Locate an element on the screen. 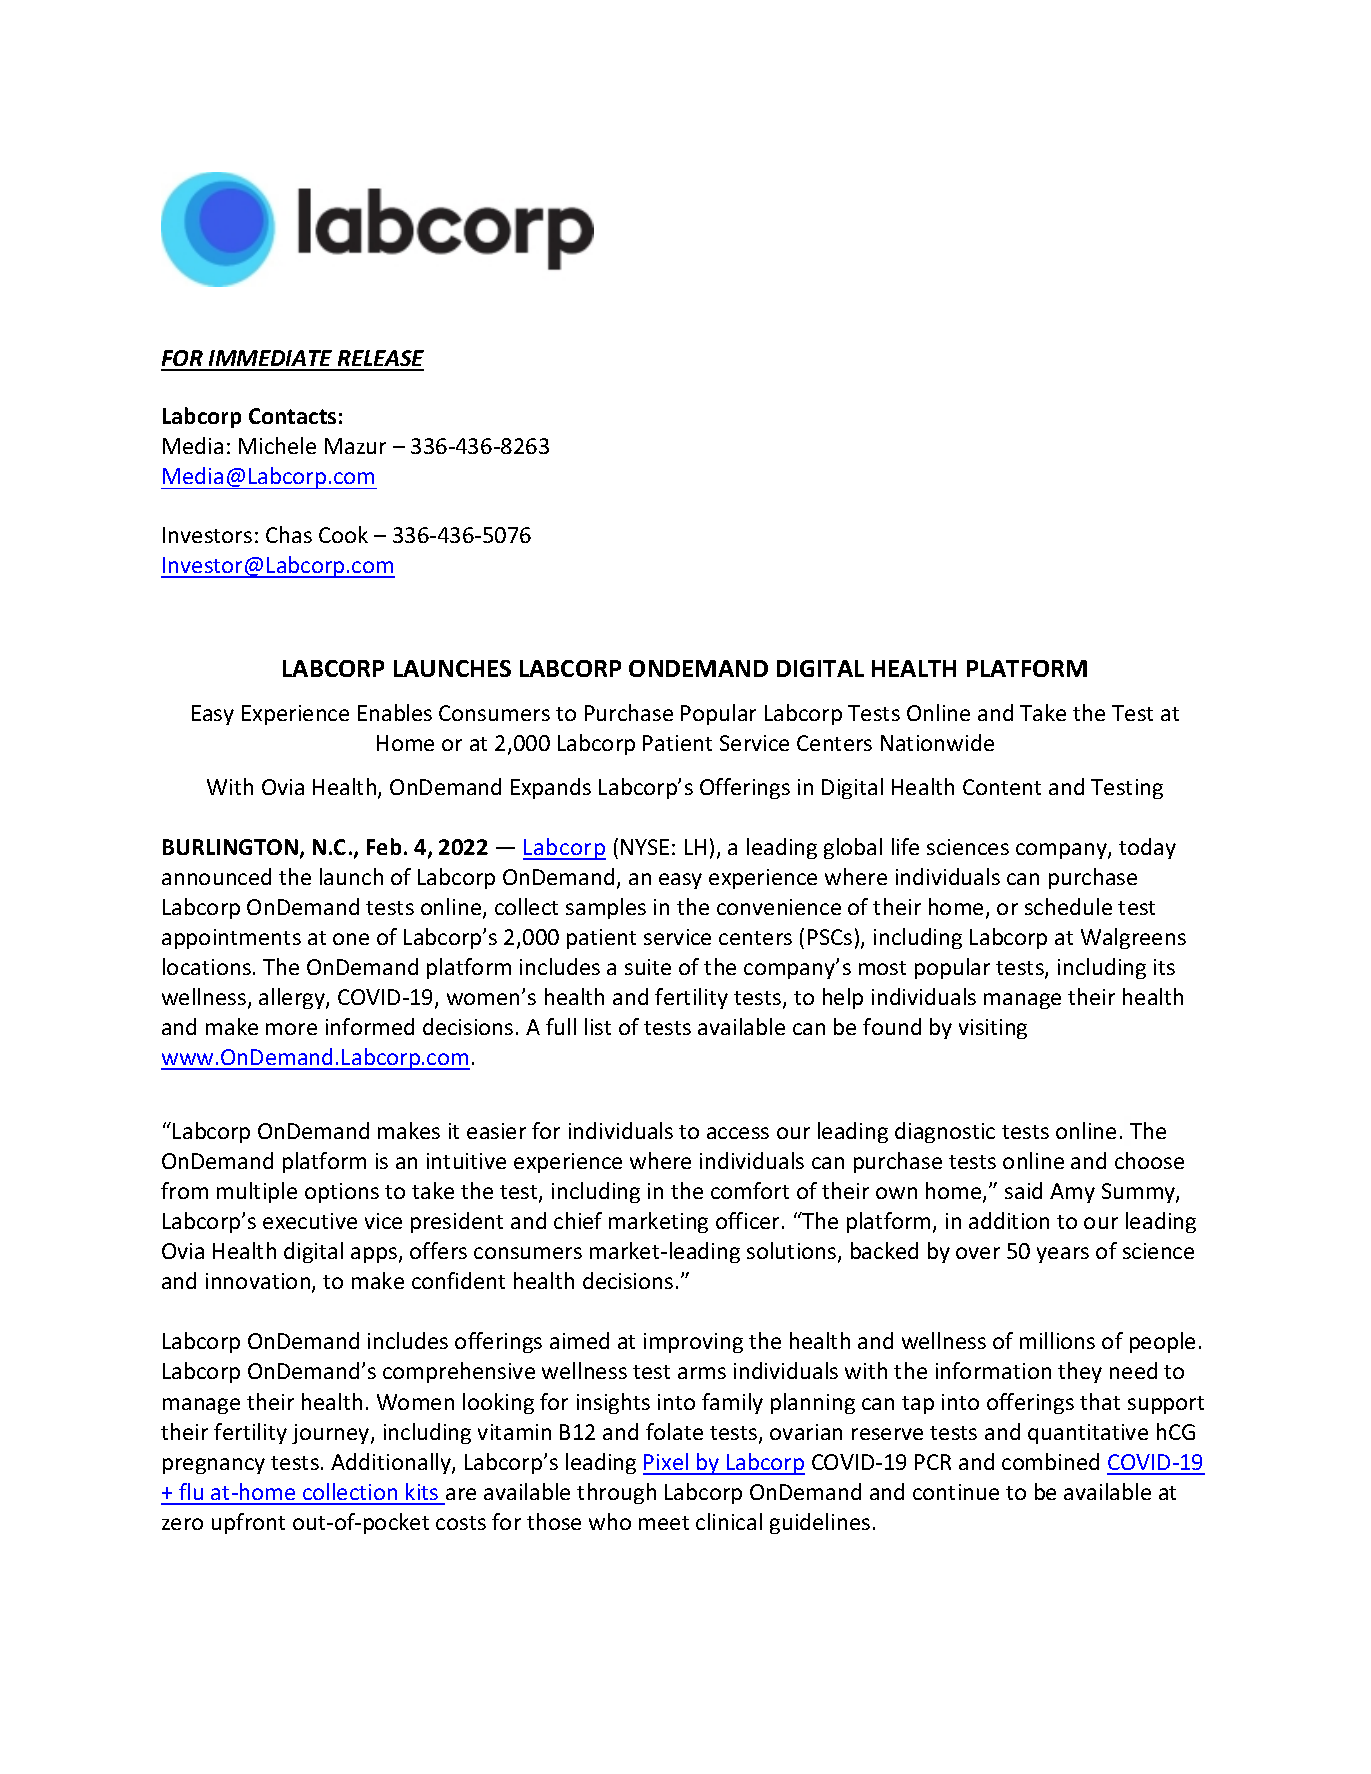 Image resolution: width=1371 pixels, height=1774 pixels. upfront is located at coordinates (248, 1523).
